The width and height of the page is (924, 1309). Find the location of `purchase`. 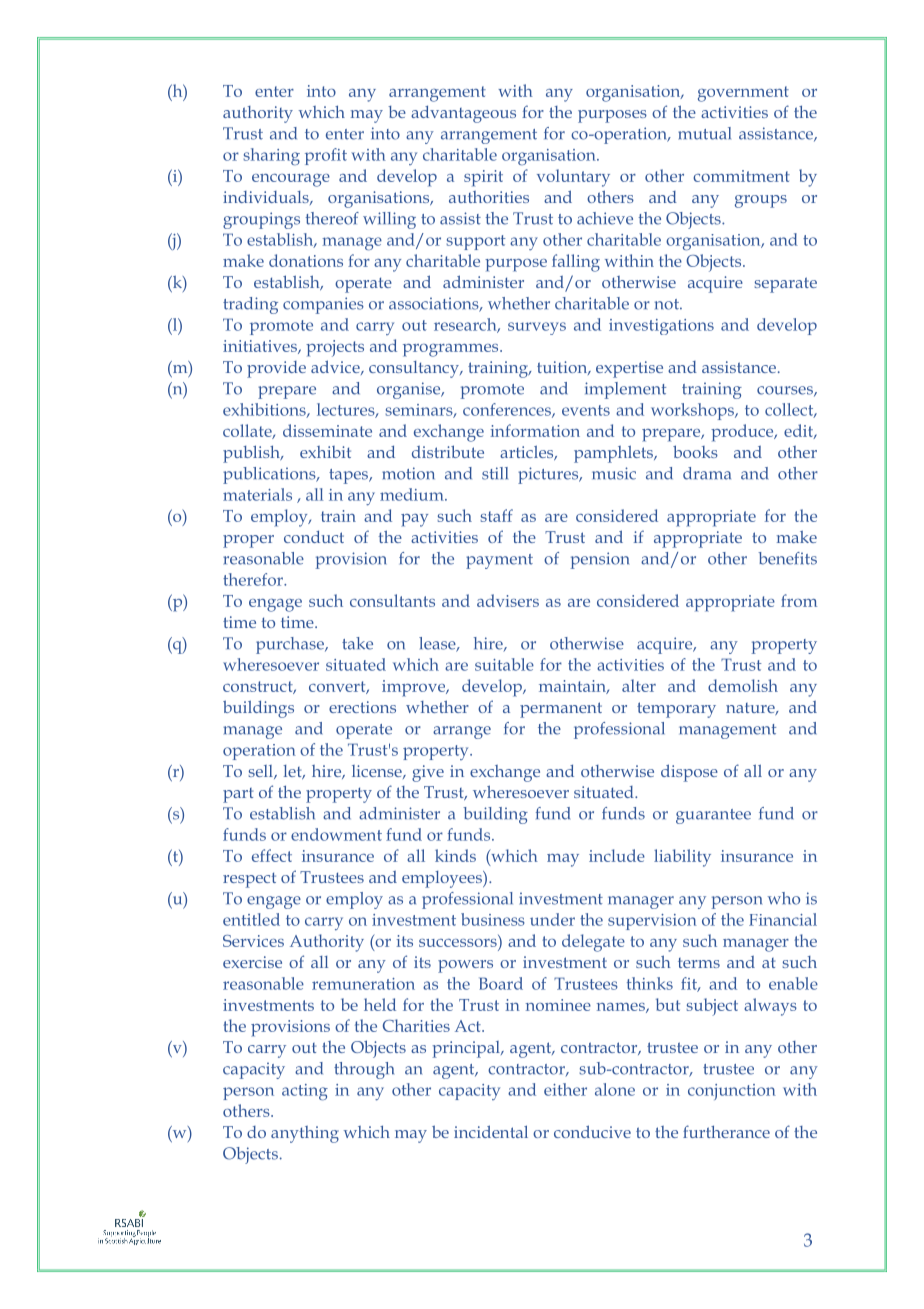

purchase is located at coordinates (291, 645).
